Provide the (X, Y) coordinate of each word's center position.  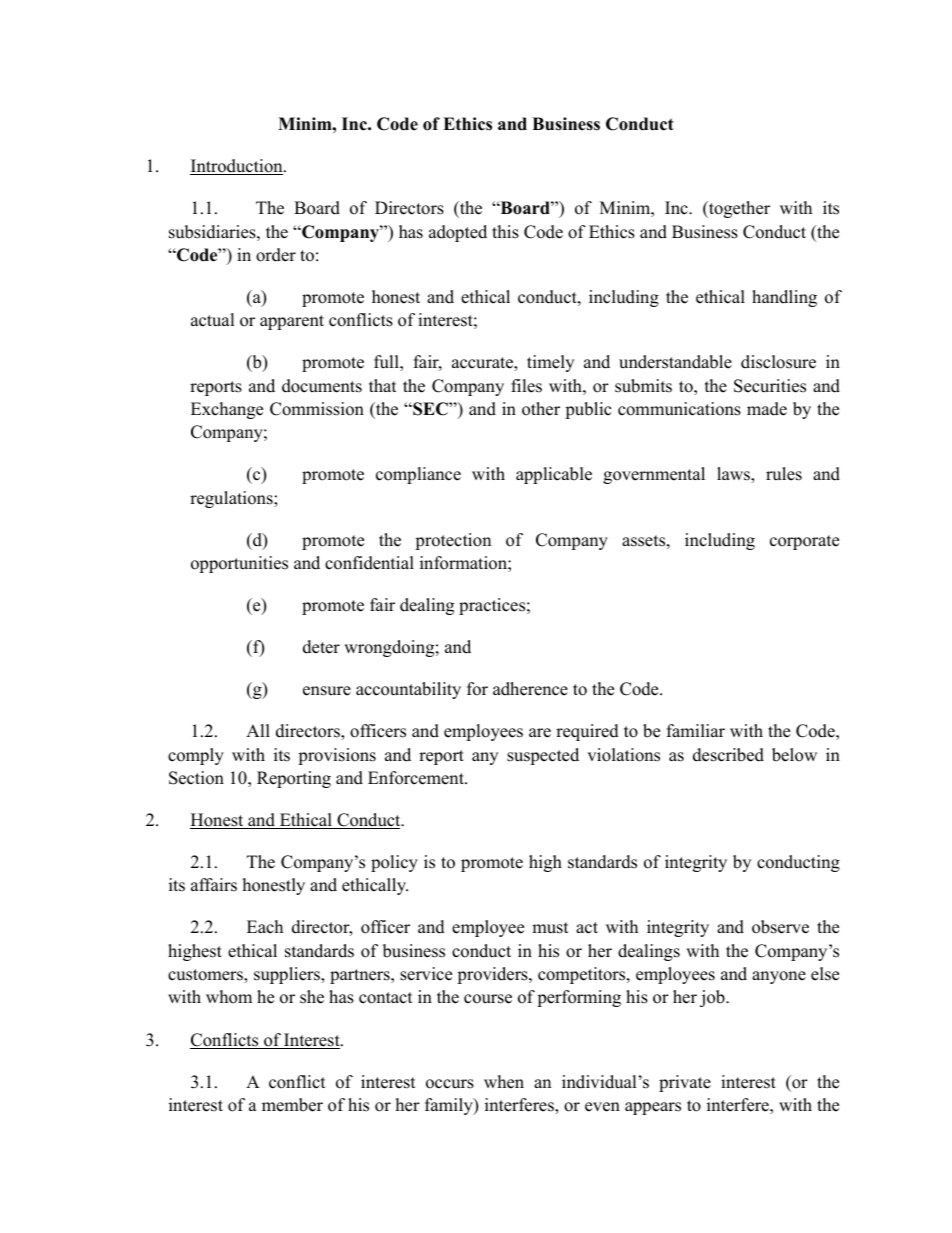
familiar (696, 730)
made (767, 409)
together (738, 209)
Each (265, 927)
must (550, 928)
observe (780, 927)
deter (321, 647)
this (505, 232)
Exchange (227, 410)
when (504, 1082)
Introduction (237, 167)
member (292, 1105)
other (541, 409)
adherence (530, 689)
